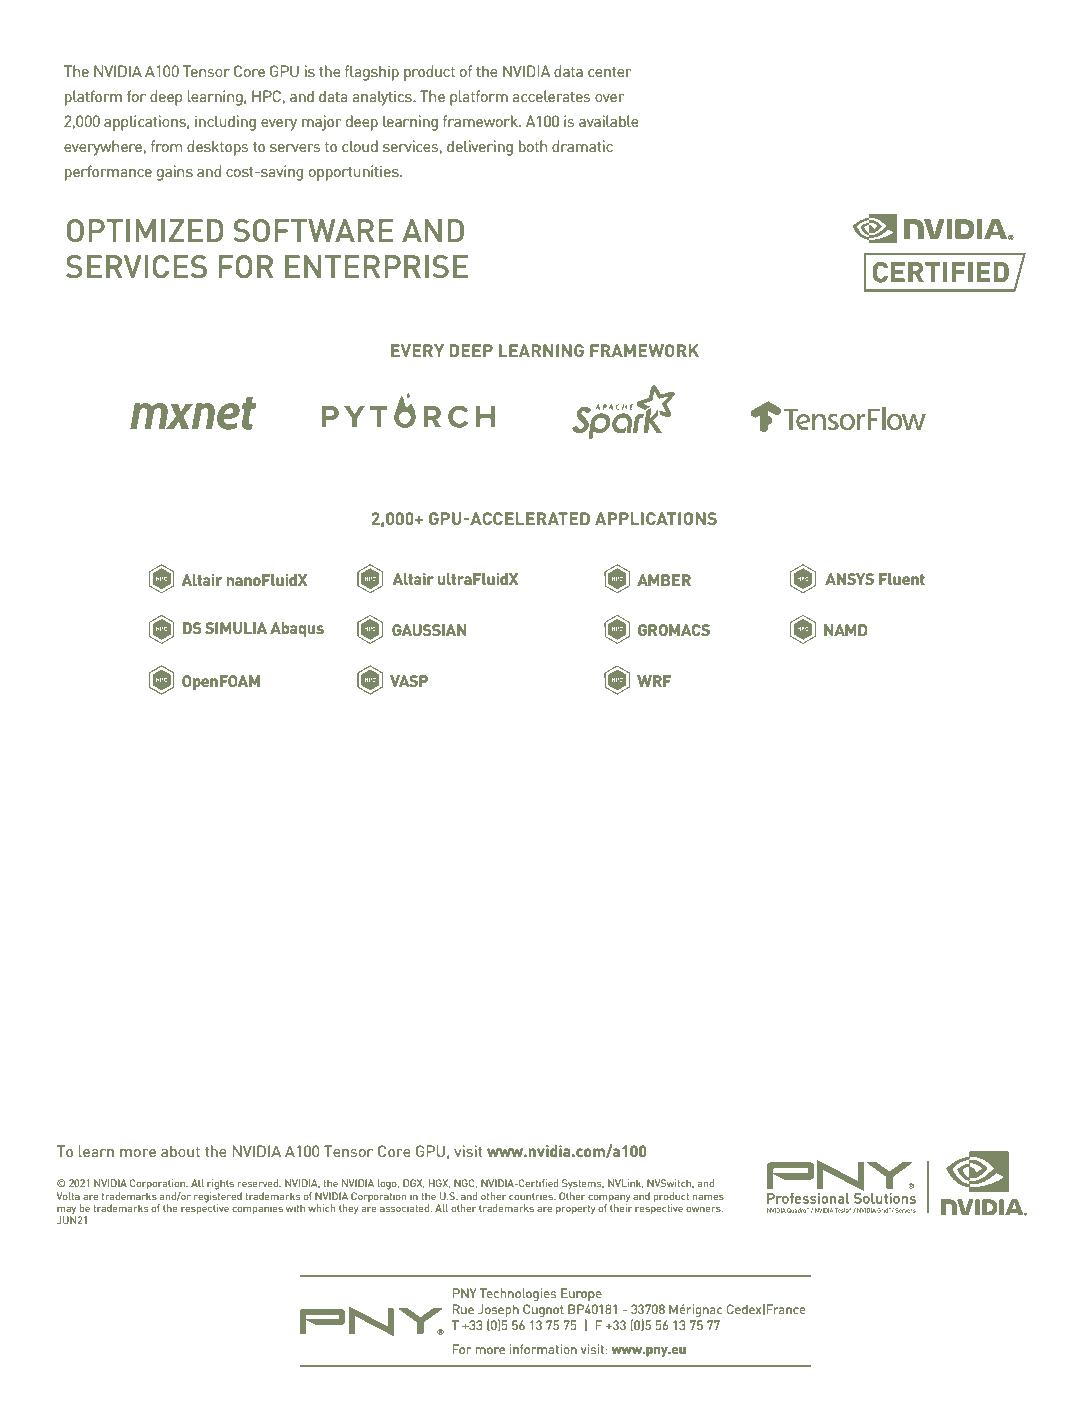  I want to click on VASP, so click(409, 681).
